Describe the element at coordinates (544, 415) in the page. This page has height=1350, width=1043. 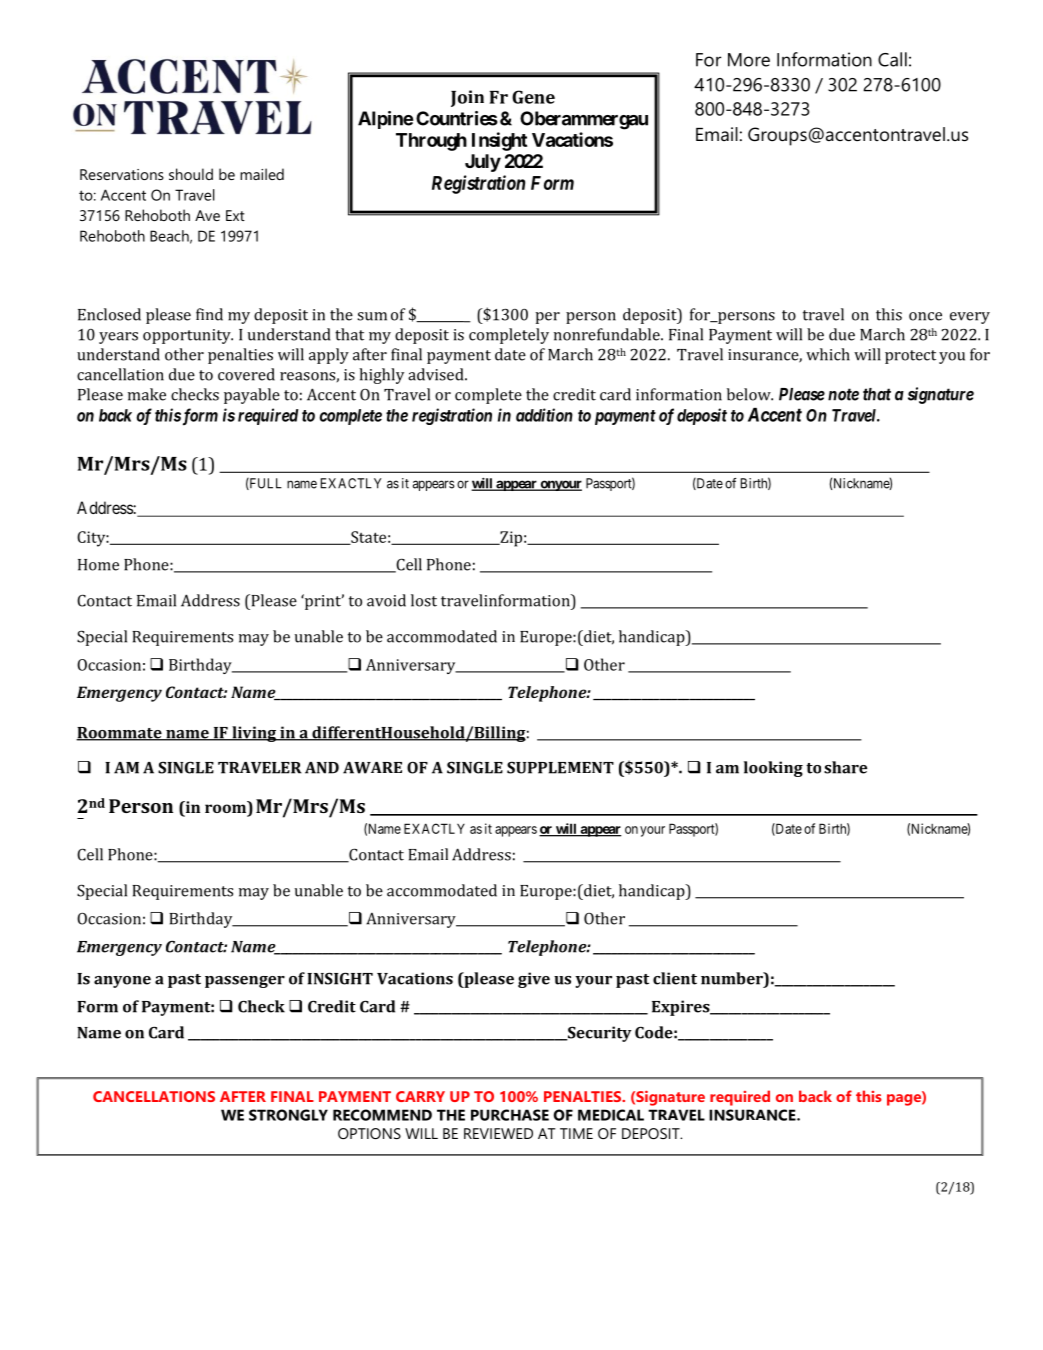
I see `addition` at that location.
